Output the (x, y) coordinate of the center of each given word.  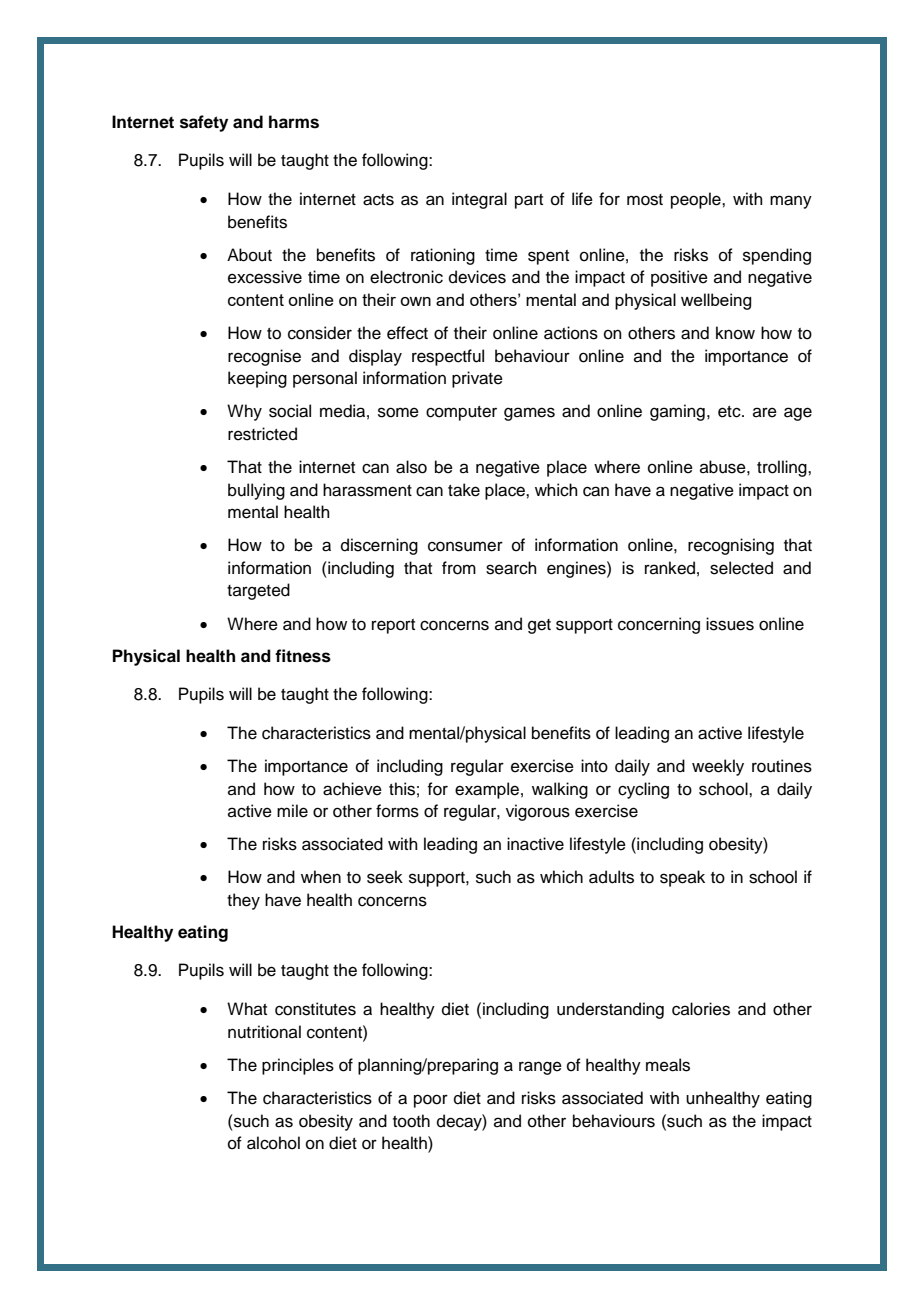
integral (479, 200)
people (697, 200)
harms (294, 122)
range (540, 1068)
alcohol (273, 1143)
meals (668, 1065)
